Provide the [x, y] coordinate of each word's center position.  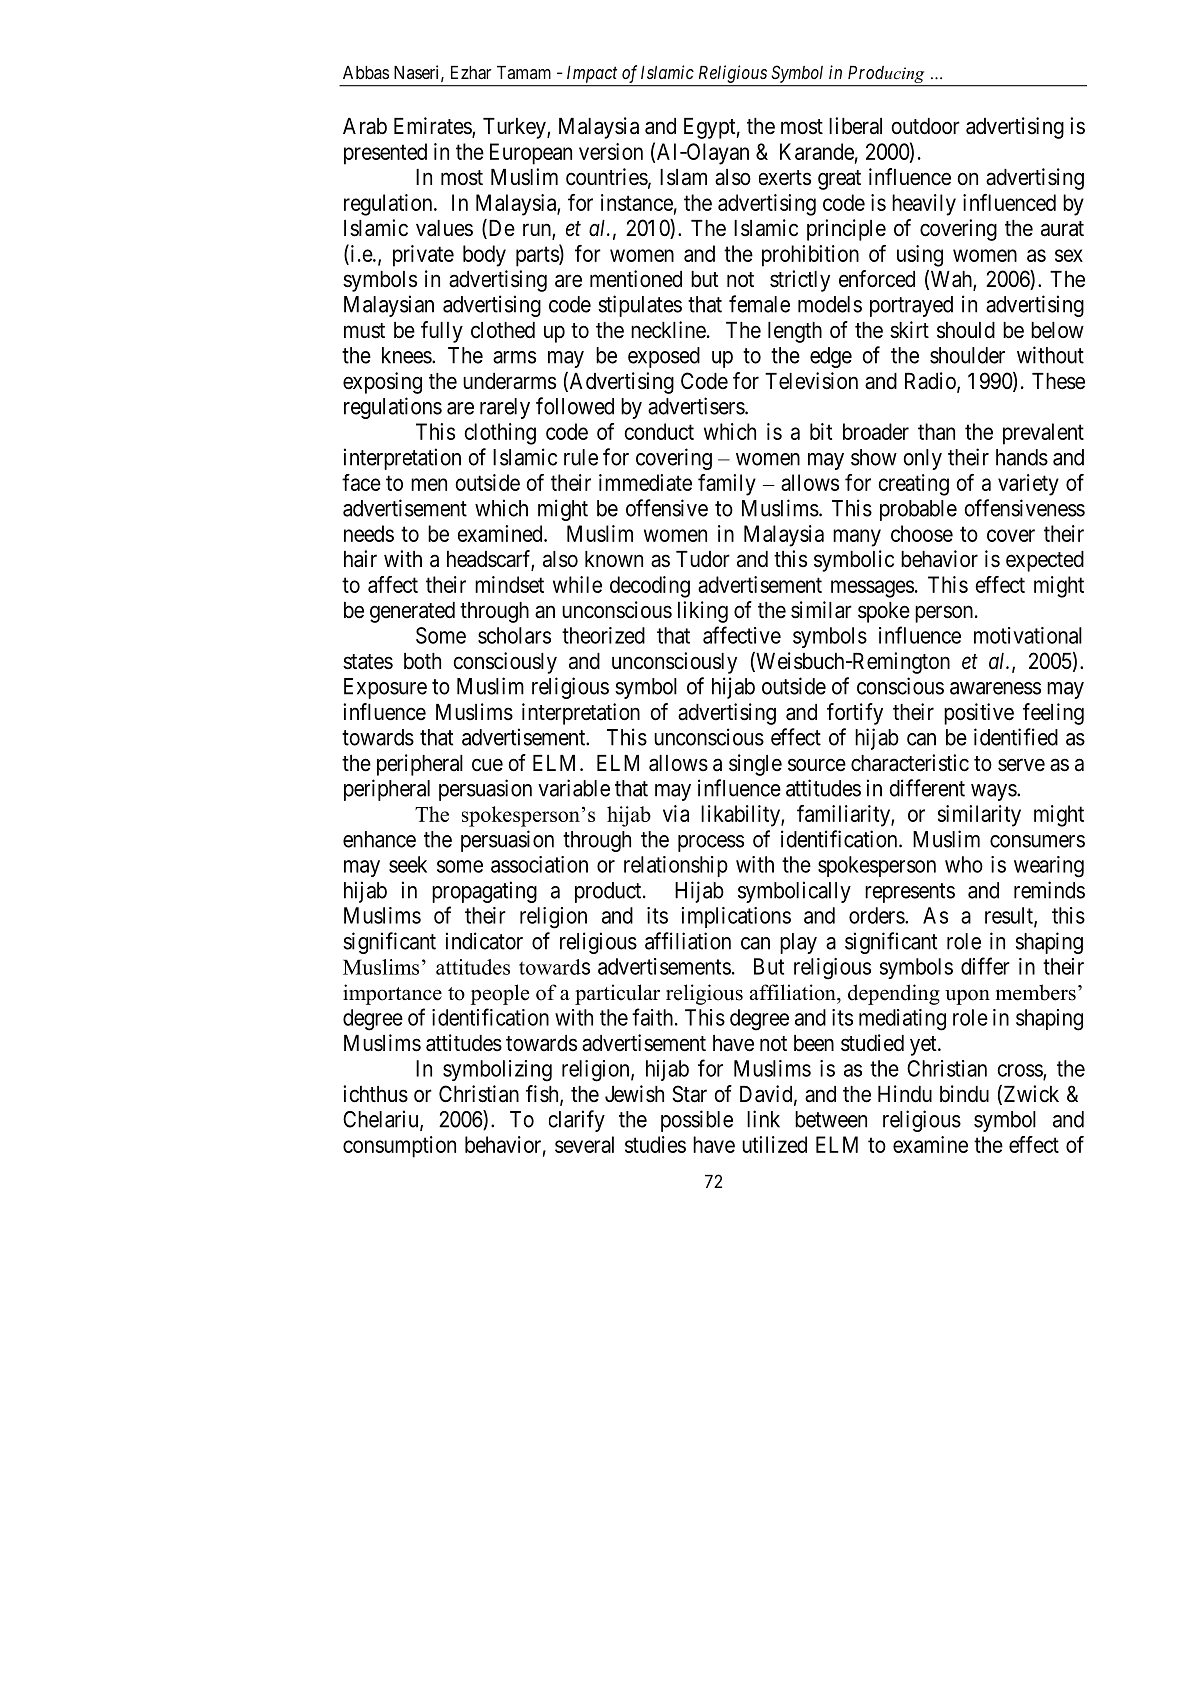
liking [703, 612]
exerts [785, 178]
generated [412, 612]
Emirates [433, 127]
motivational [1028, 635]
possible [697, 1121]
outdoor [926, 126]
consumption [399, 1147]
